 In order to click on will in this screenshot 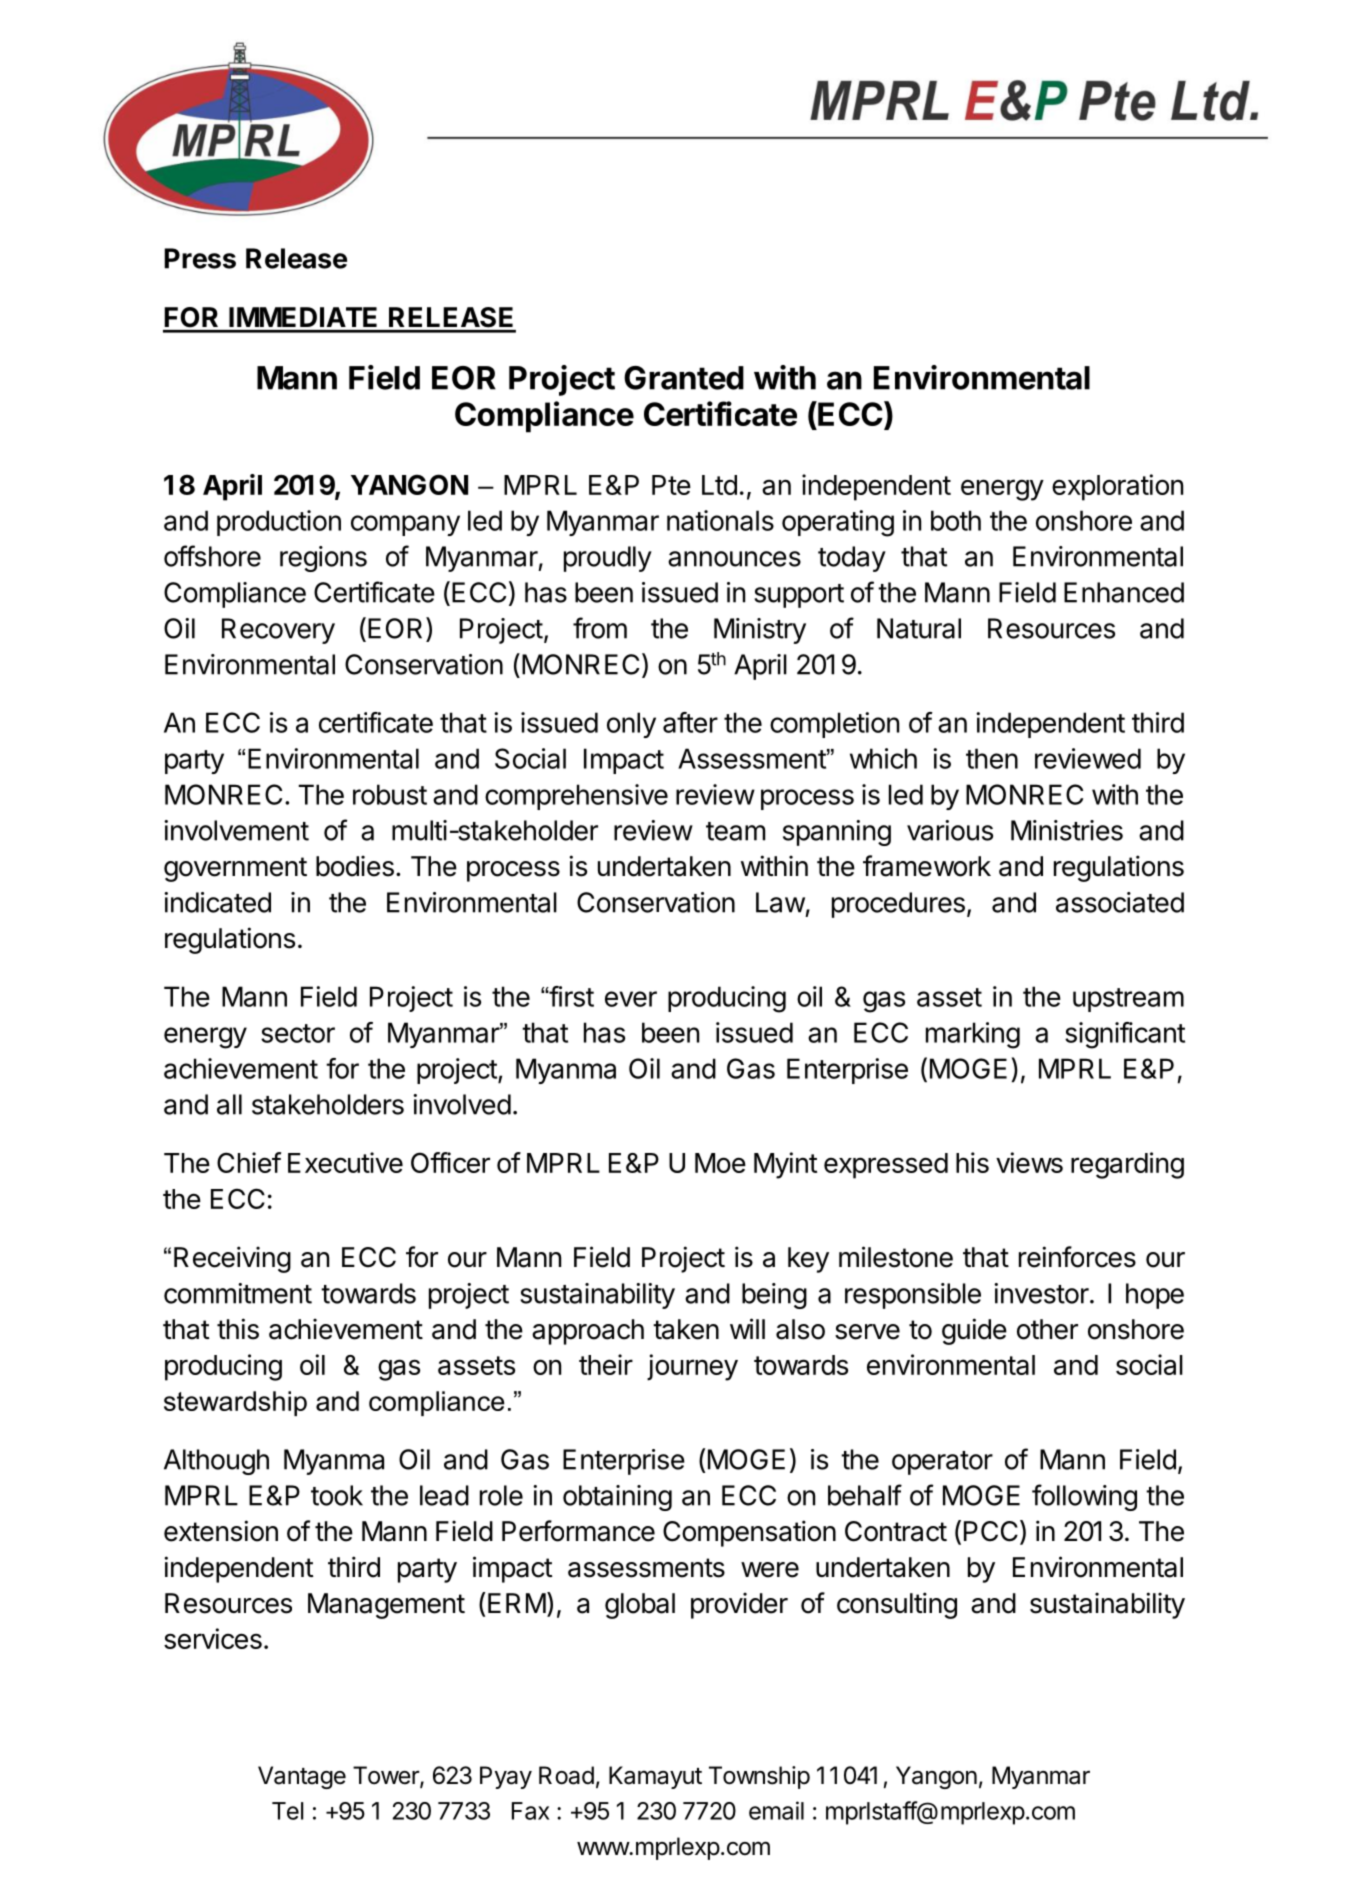, I will do `click(747, 1328)`.
